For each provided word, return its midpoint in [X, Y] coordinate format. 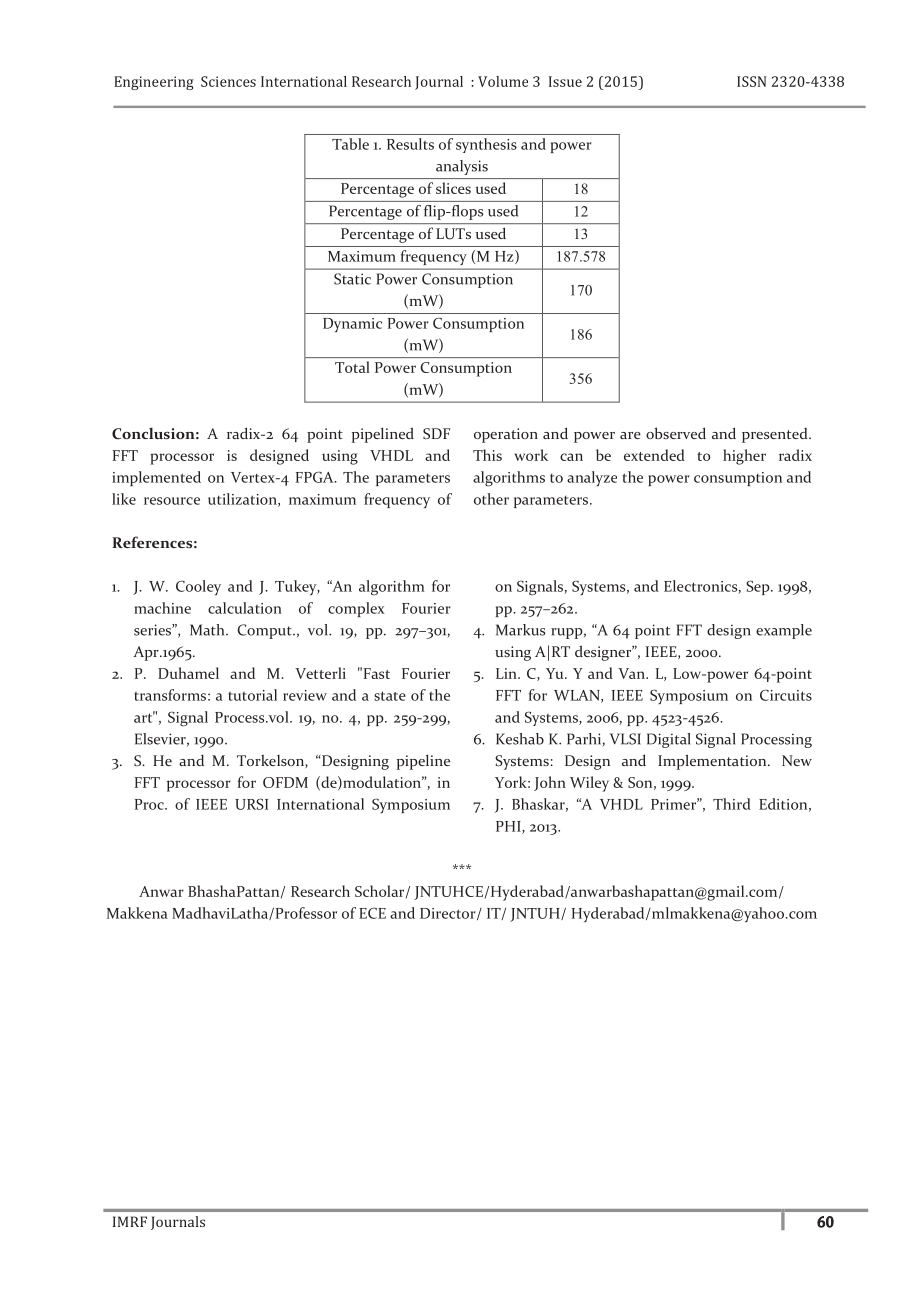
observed [676, 433]
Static [352, 279]
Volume [503, 81]
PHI [509, 827]
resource [172, 501]
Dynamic [352, 325]
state [390, 696]
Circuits [786, 695]
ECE [372, 913]
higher [744, 457]
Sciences [228, 81]
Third [732, 804]
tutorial [252, 695]
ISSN [751, 81]
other [491, 499]
